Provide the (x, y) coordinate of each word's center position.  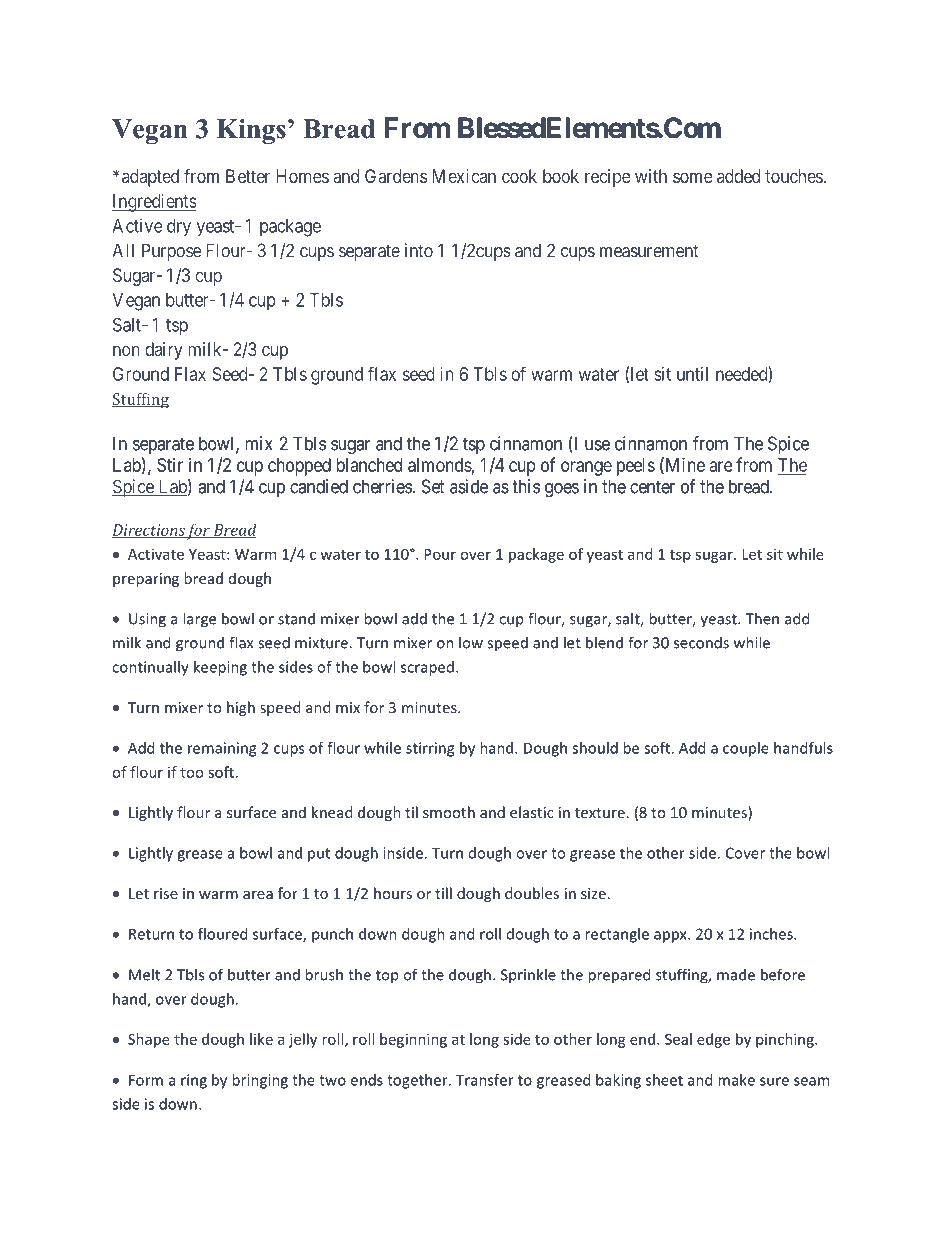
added (738, 176)
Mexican (464, 176)
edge (713, 1040)
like (261, 1039)
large (199, 620)
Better (248, 176)
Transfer (485, 1080)
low (471, 642)
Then (762, 618)
